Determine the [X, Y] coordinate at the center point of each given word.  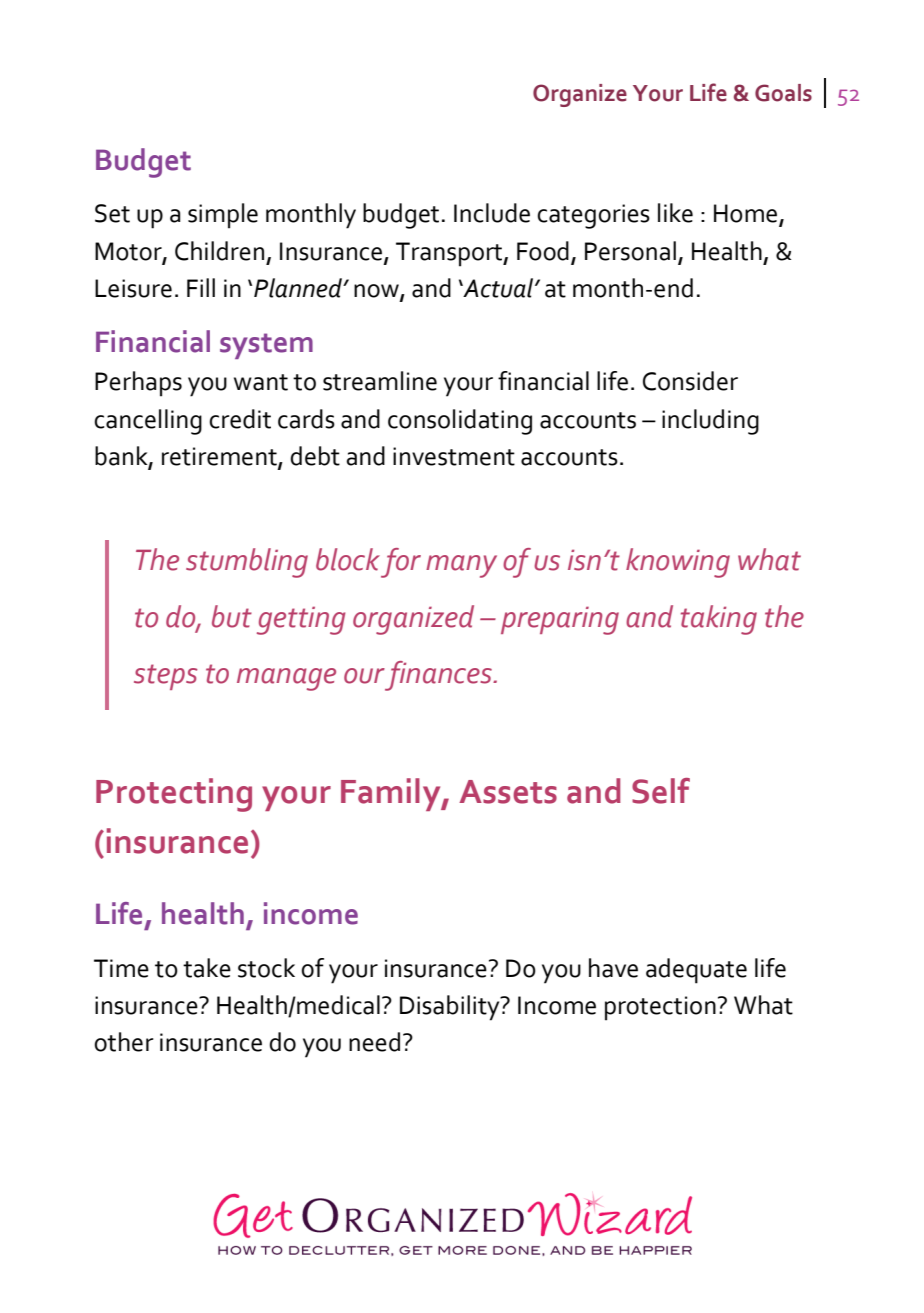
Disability [451, 1008]
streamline [380, 381]
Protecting [174, 795]
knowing [678, 563]
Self [661, 791]
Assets [508, 792]
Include [492, 213]
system [266, 346]
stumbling [247, 563]
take [207, 968]
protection [660, 1008]
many [461, 566]
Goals [783, 93]
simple [223, 216]
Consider [690, 381]
